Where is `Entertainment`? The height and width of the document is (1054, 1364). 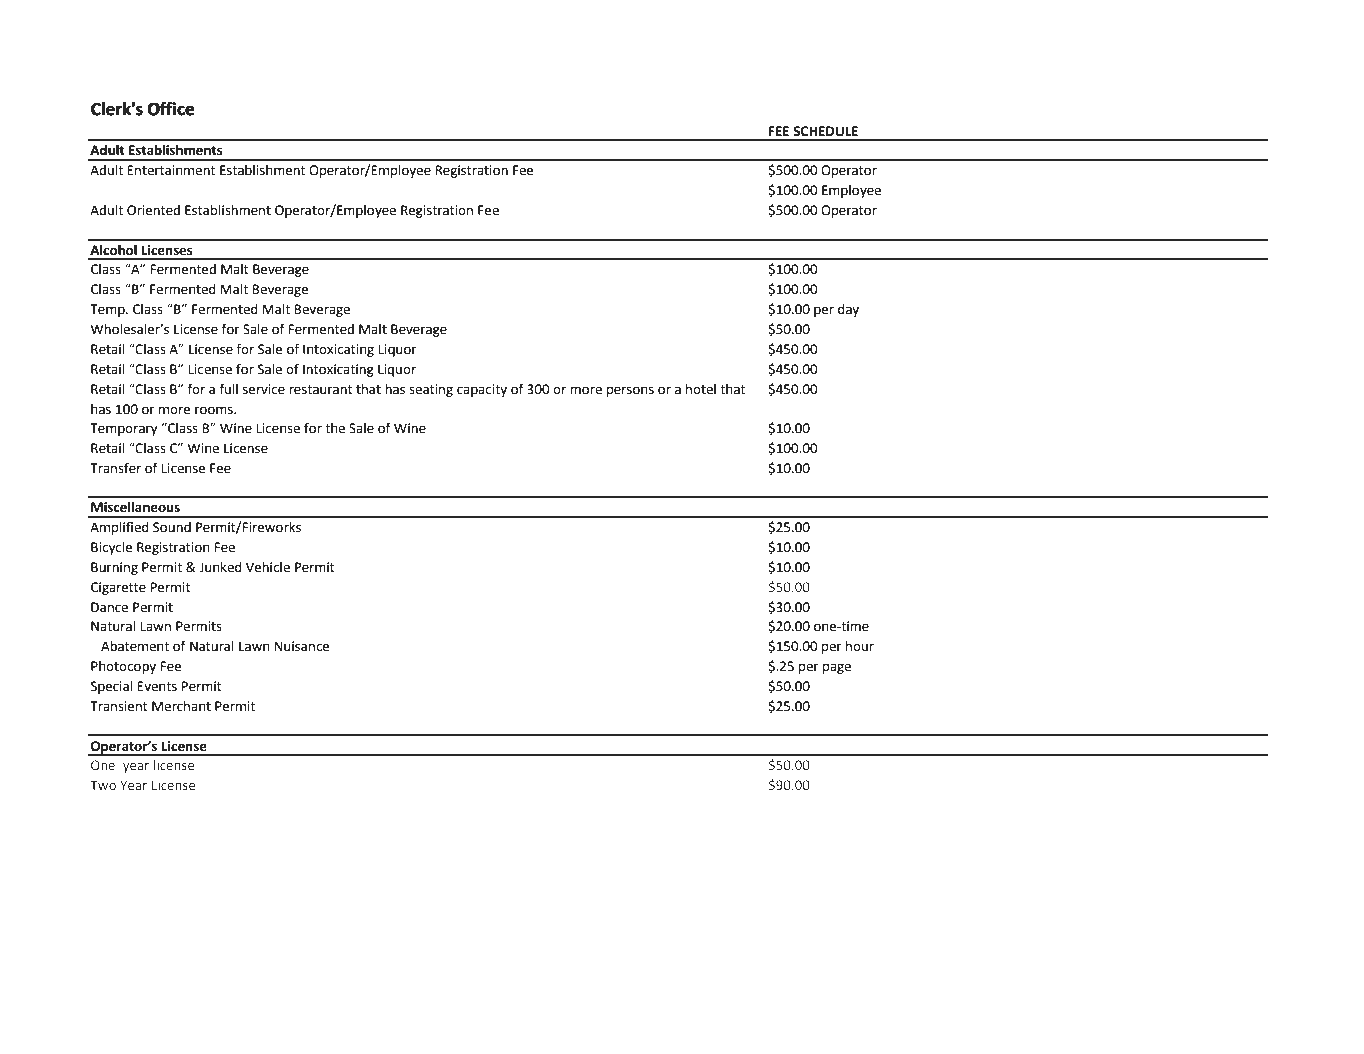 Entertainment is located at coordinates (171, 170).
